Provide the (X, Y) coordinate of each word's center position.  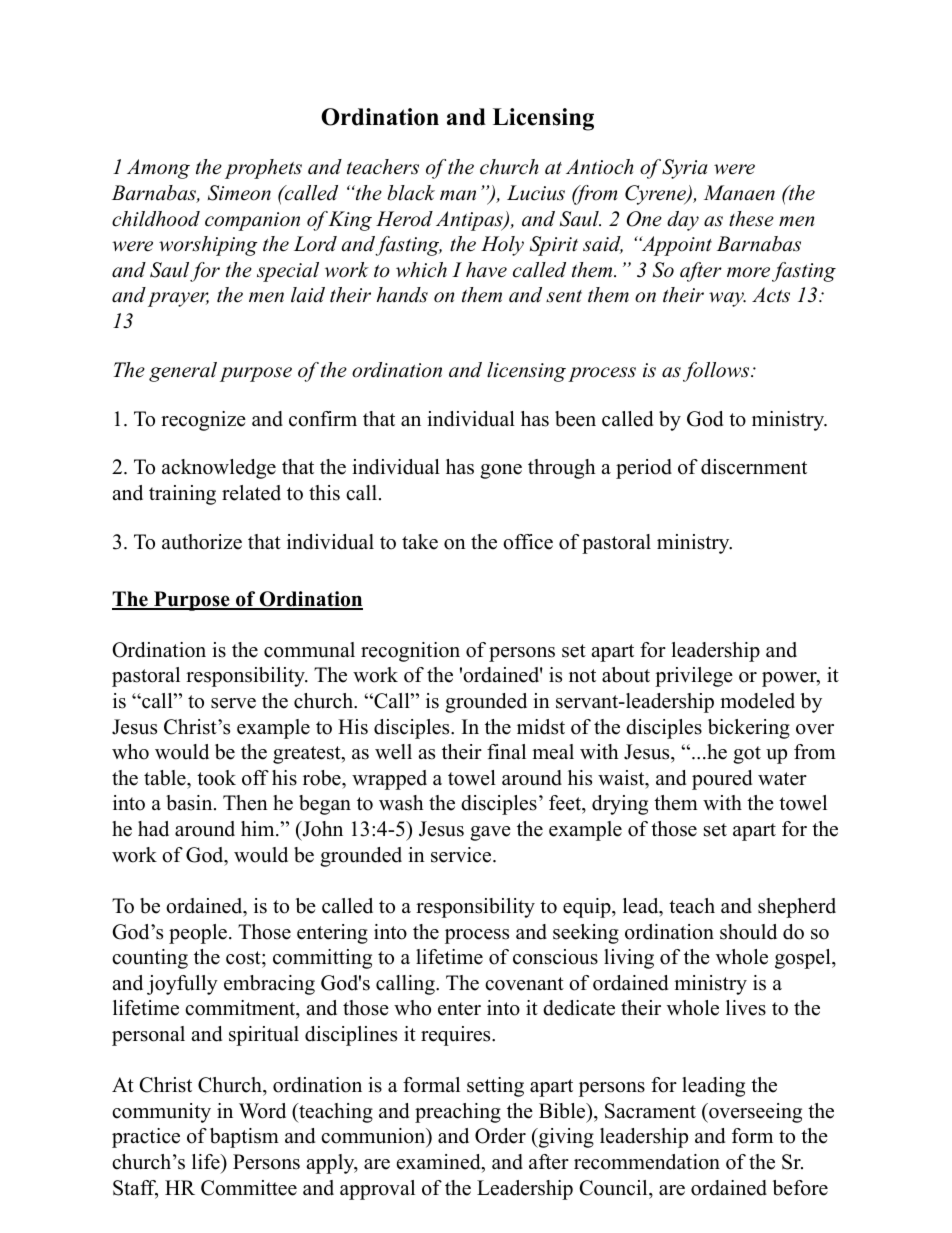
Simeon (239, 193)
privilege (694, 677)
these (751, 219)
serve (233, 703)
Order (500, 1136)
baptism (244, 1138)
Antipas (470, 221)
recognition (410, 652)
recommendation (647, 1162)
